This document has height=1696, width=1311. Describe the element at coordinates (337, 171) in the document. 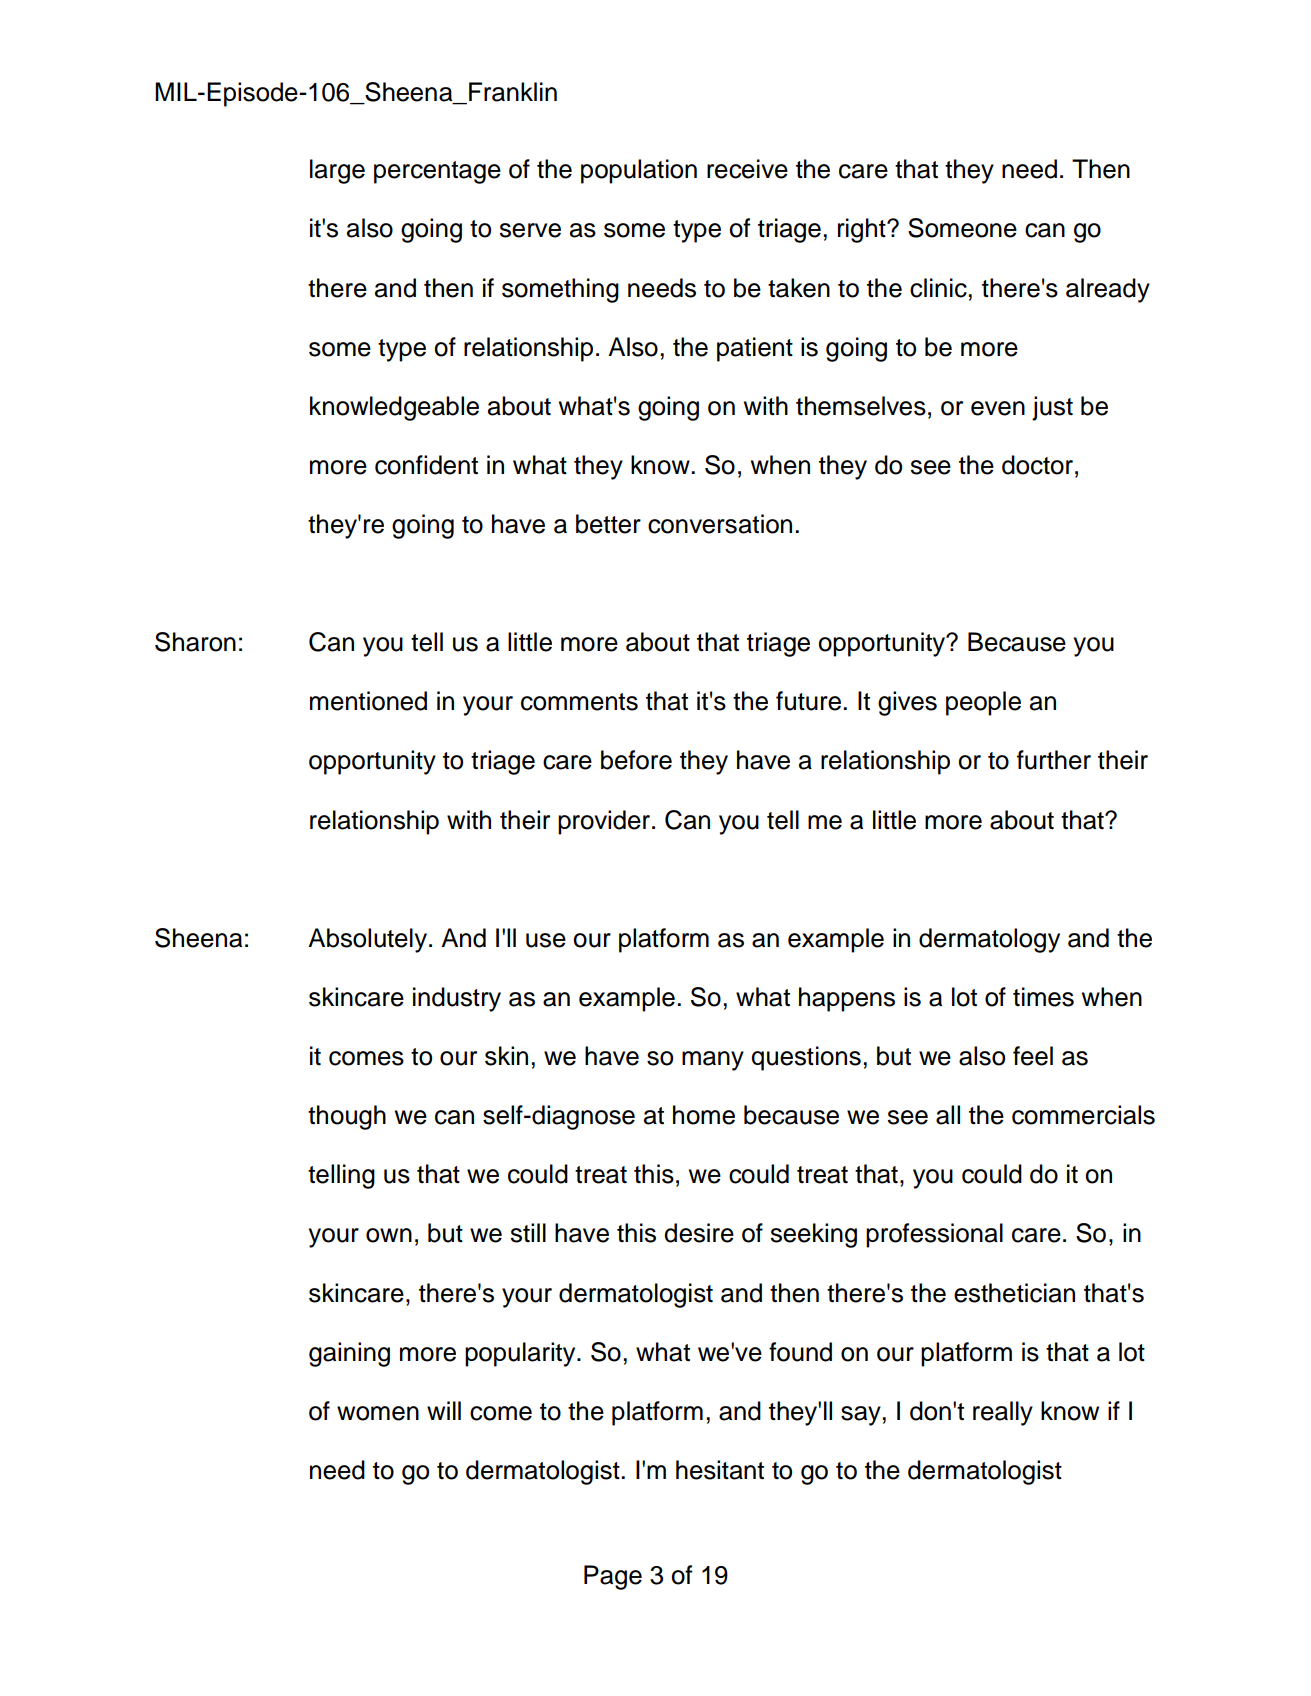

I see `large` at that location.
